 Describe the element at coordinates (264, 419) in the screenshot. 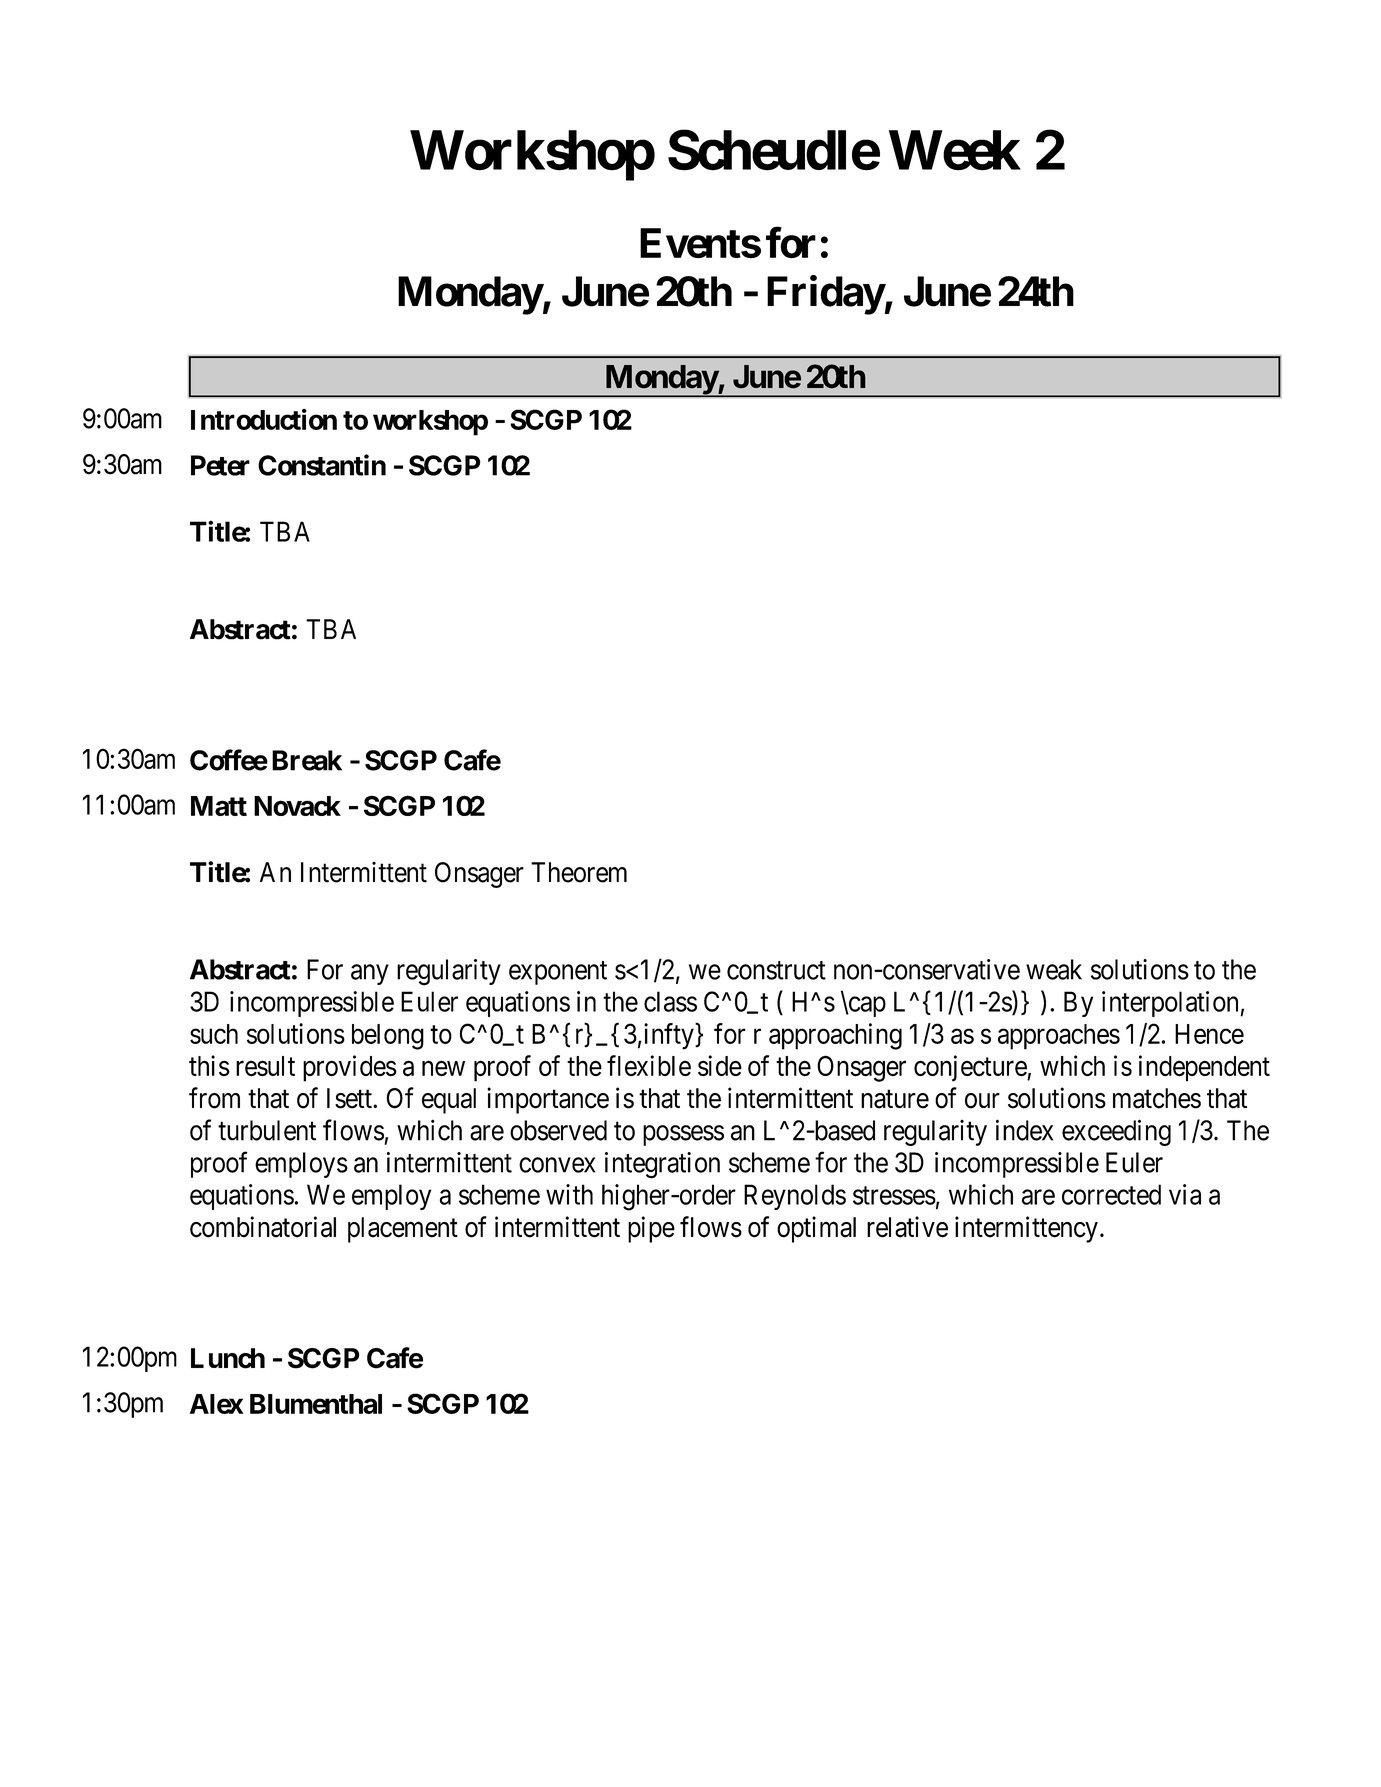

I see `Introduction` at that location.
